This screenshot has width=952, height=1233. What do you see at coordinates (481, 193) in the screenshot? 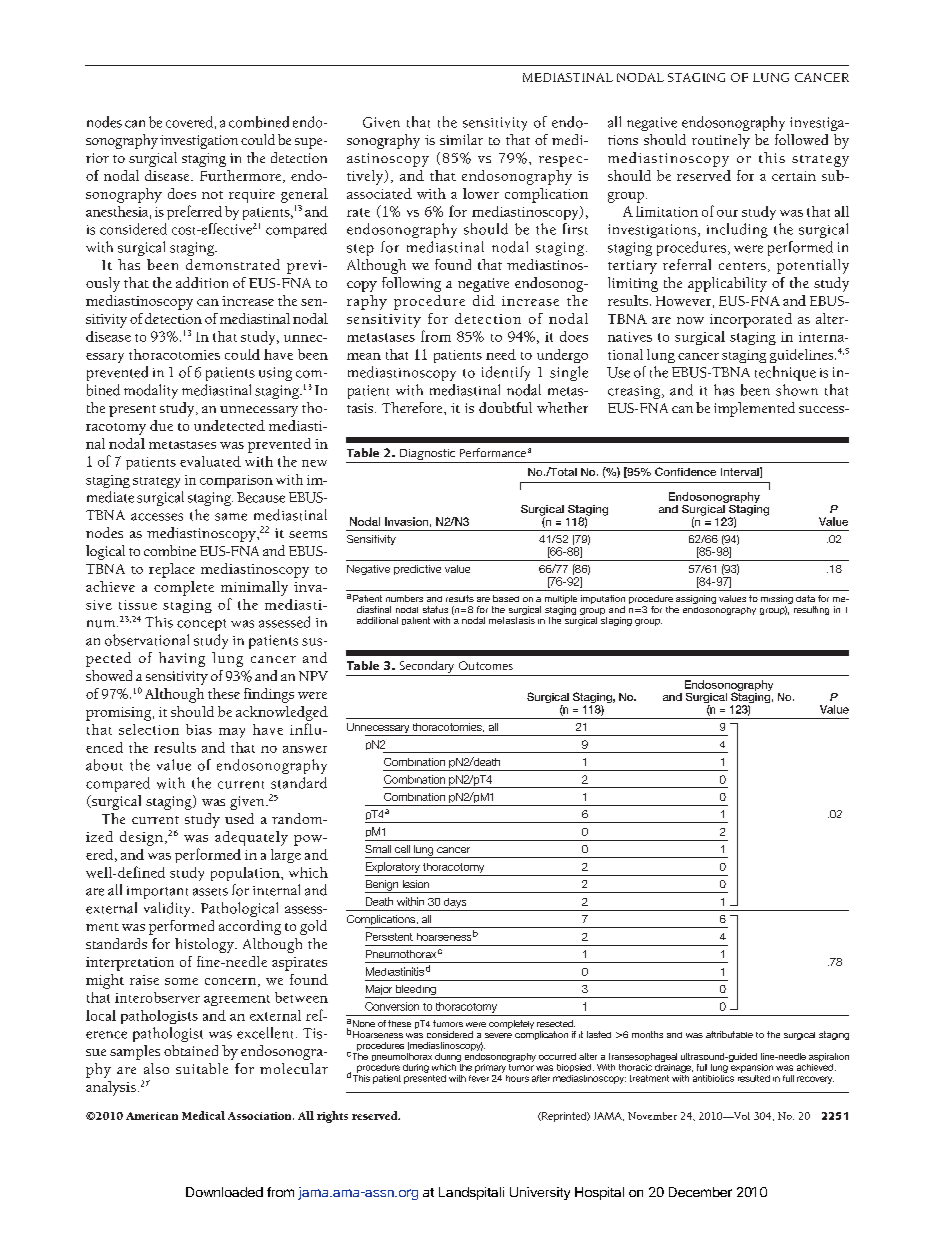
I see `lower` at bounding box center [481, 193].
